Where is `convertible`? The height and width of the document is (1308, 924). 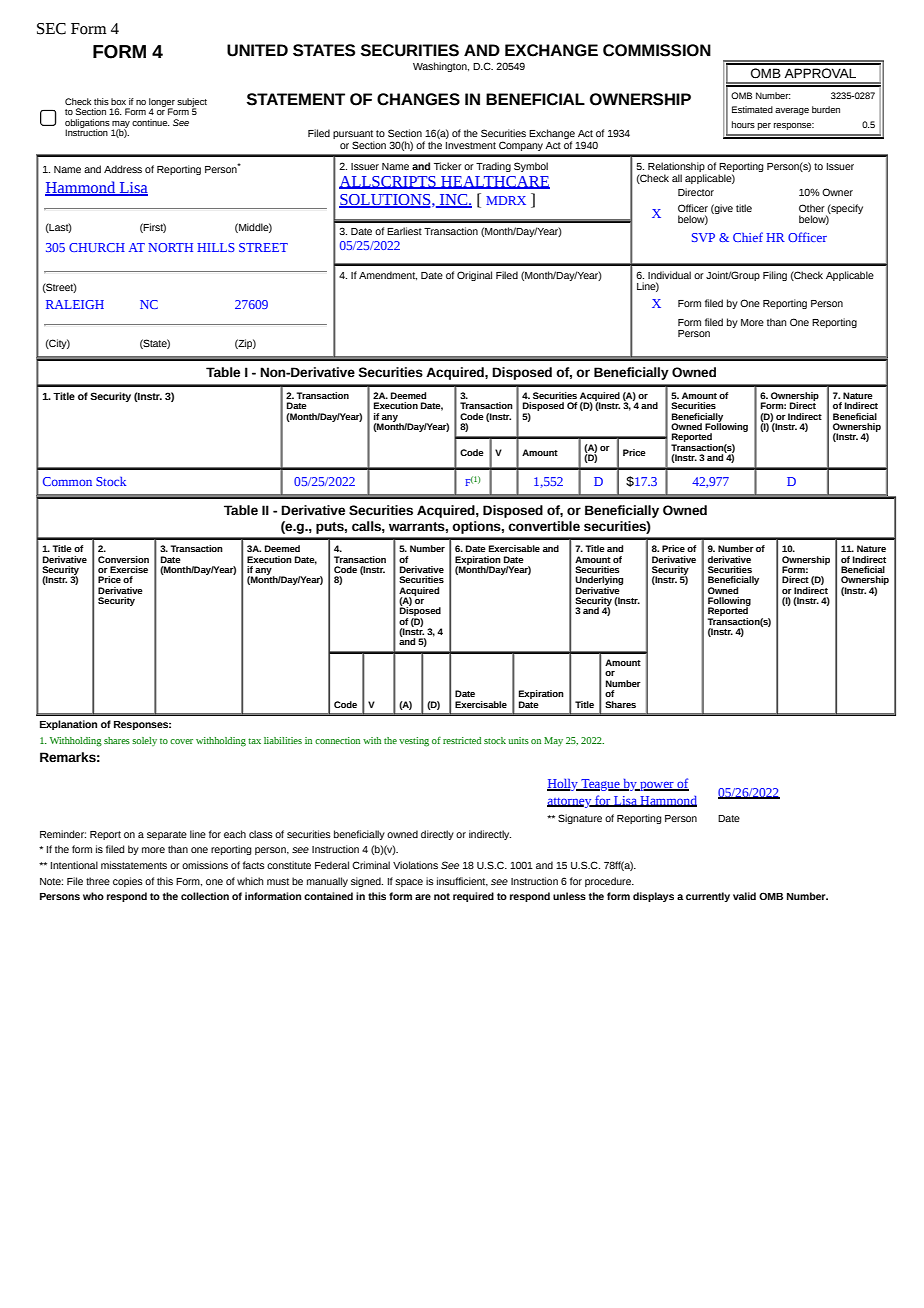
convertible is located at coordinates (544, 526).
